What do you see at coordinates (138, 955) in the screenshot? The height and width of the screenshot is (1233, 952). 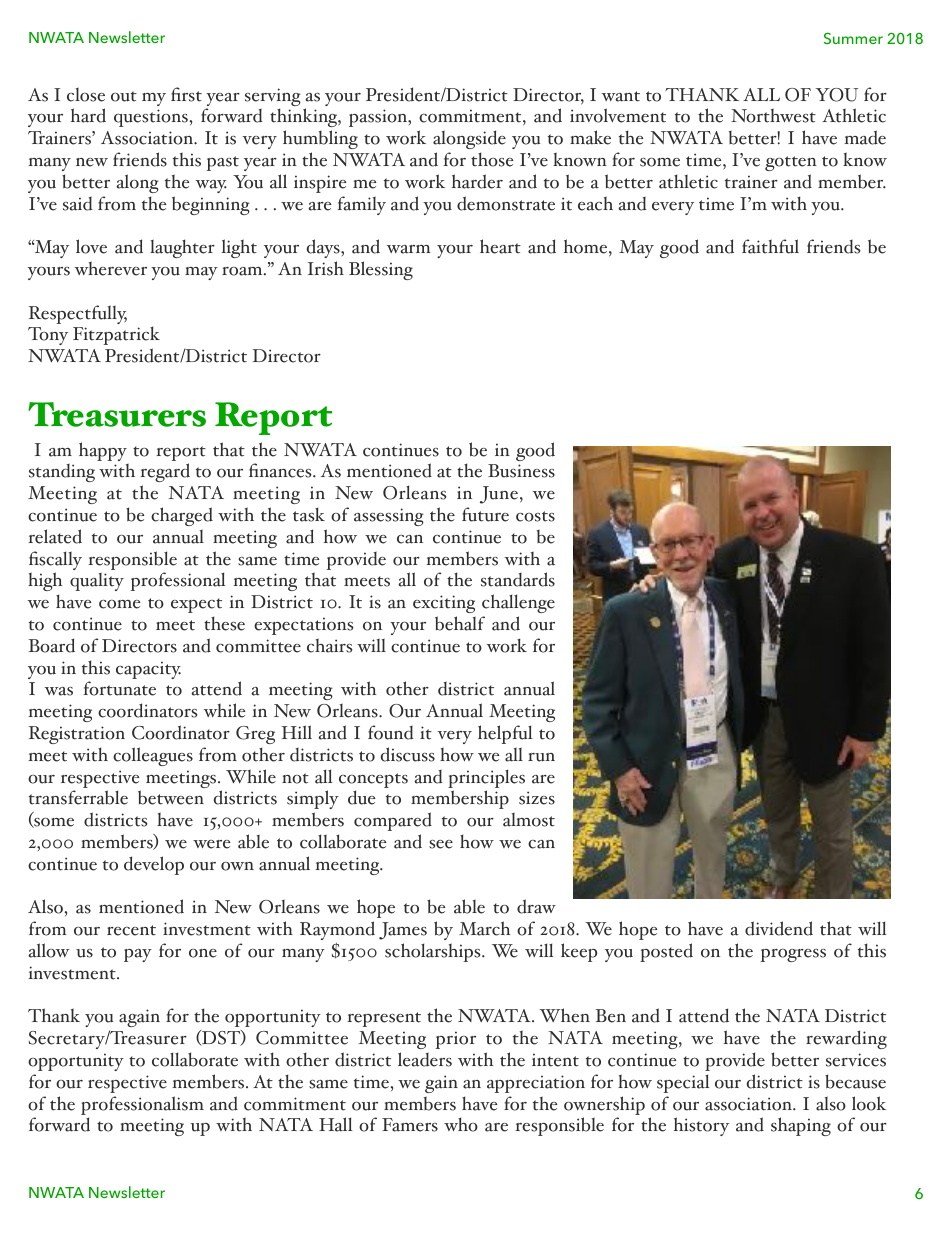 I see `pay` at bounding box center [138, 955].
